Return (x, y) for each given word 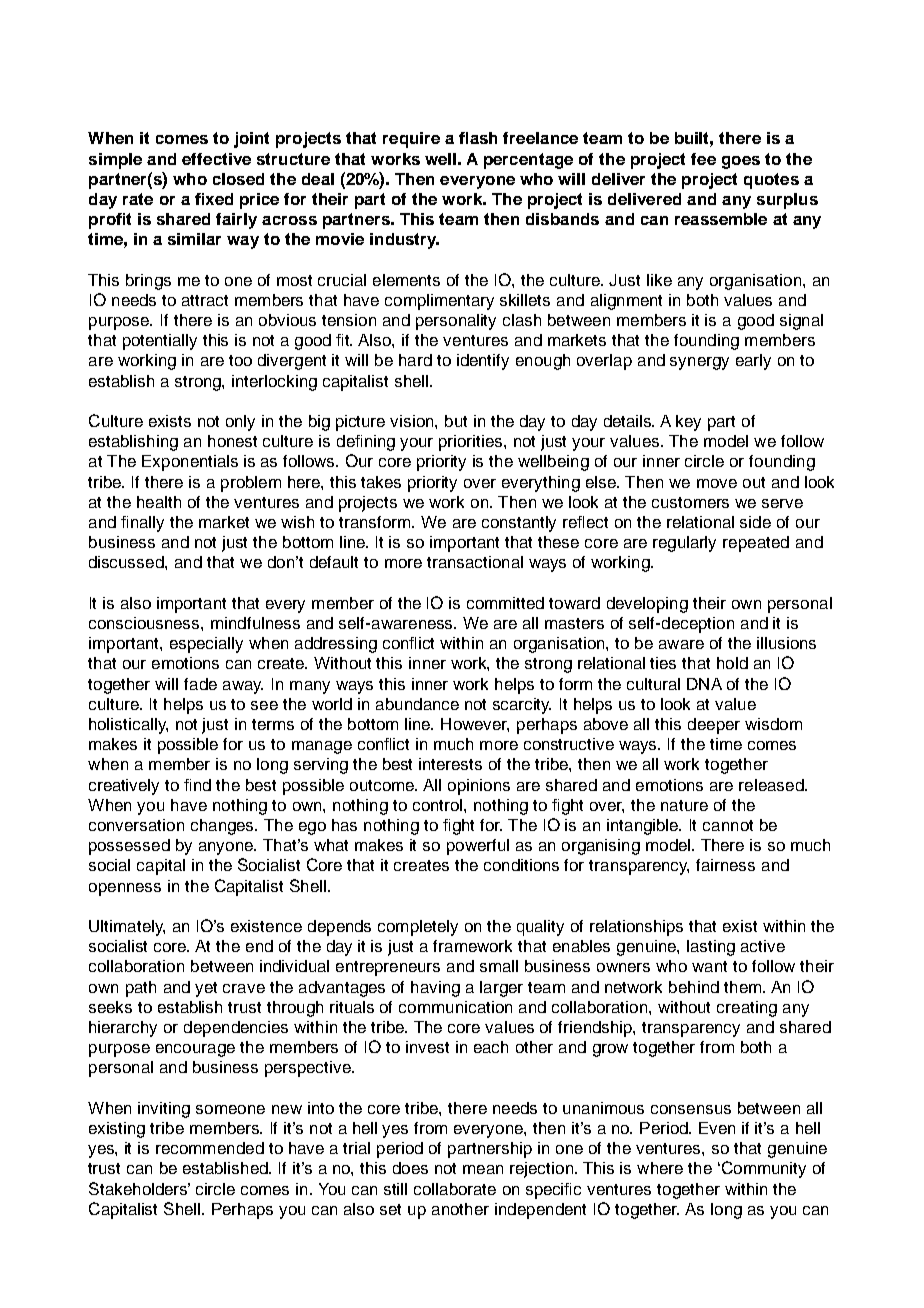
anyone (227, 848)
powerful (478, 847)
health (159, 502)
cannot (728, 825)
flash (478, 138)
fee (703, 159)
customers (690, 502)
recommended (210, 1148)
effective (216, 159)
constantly (519, 524)
